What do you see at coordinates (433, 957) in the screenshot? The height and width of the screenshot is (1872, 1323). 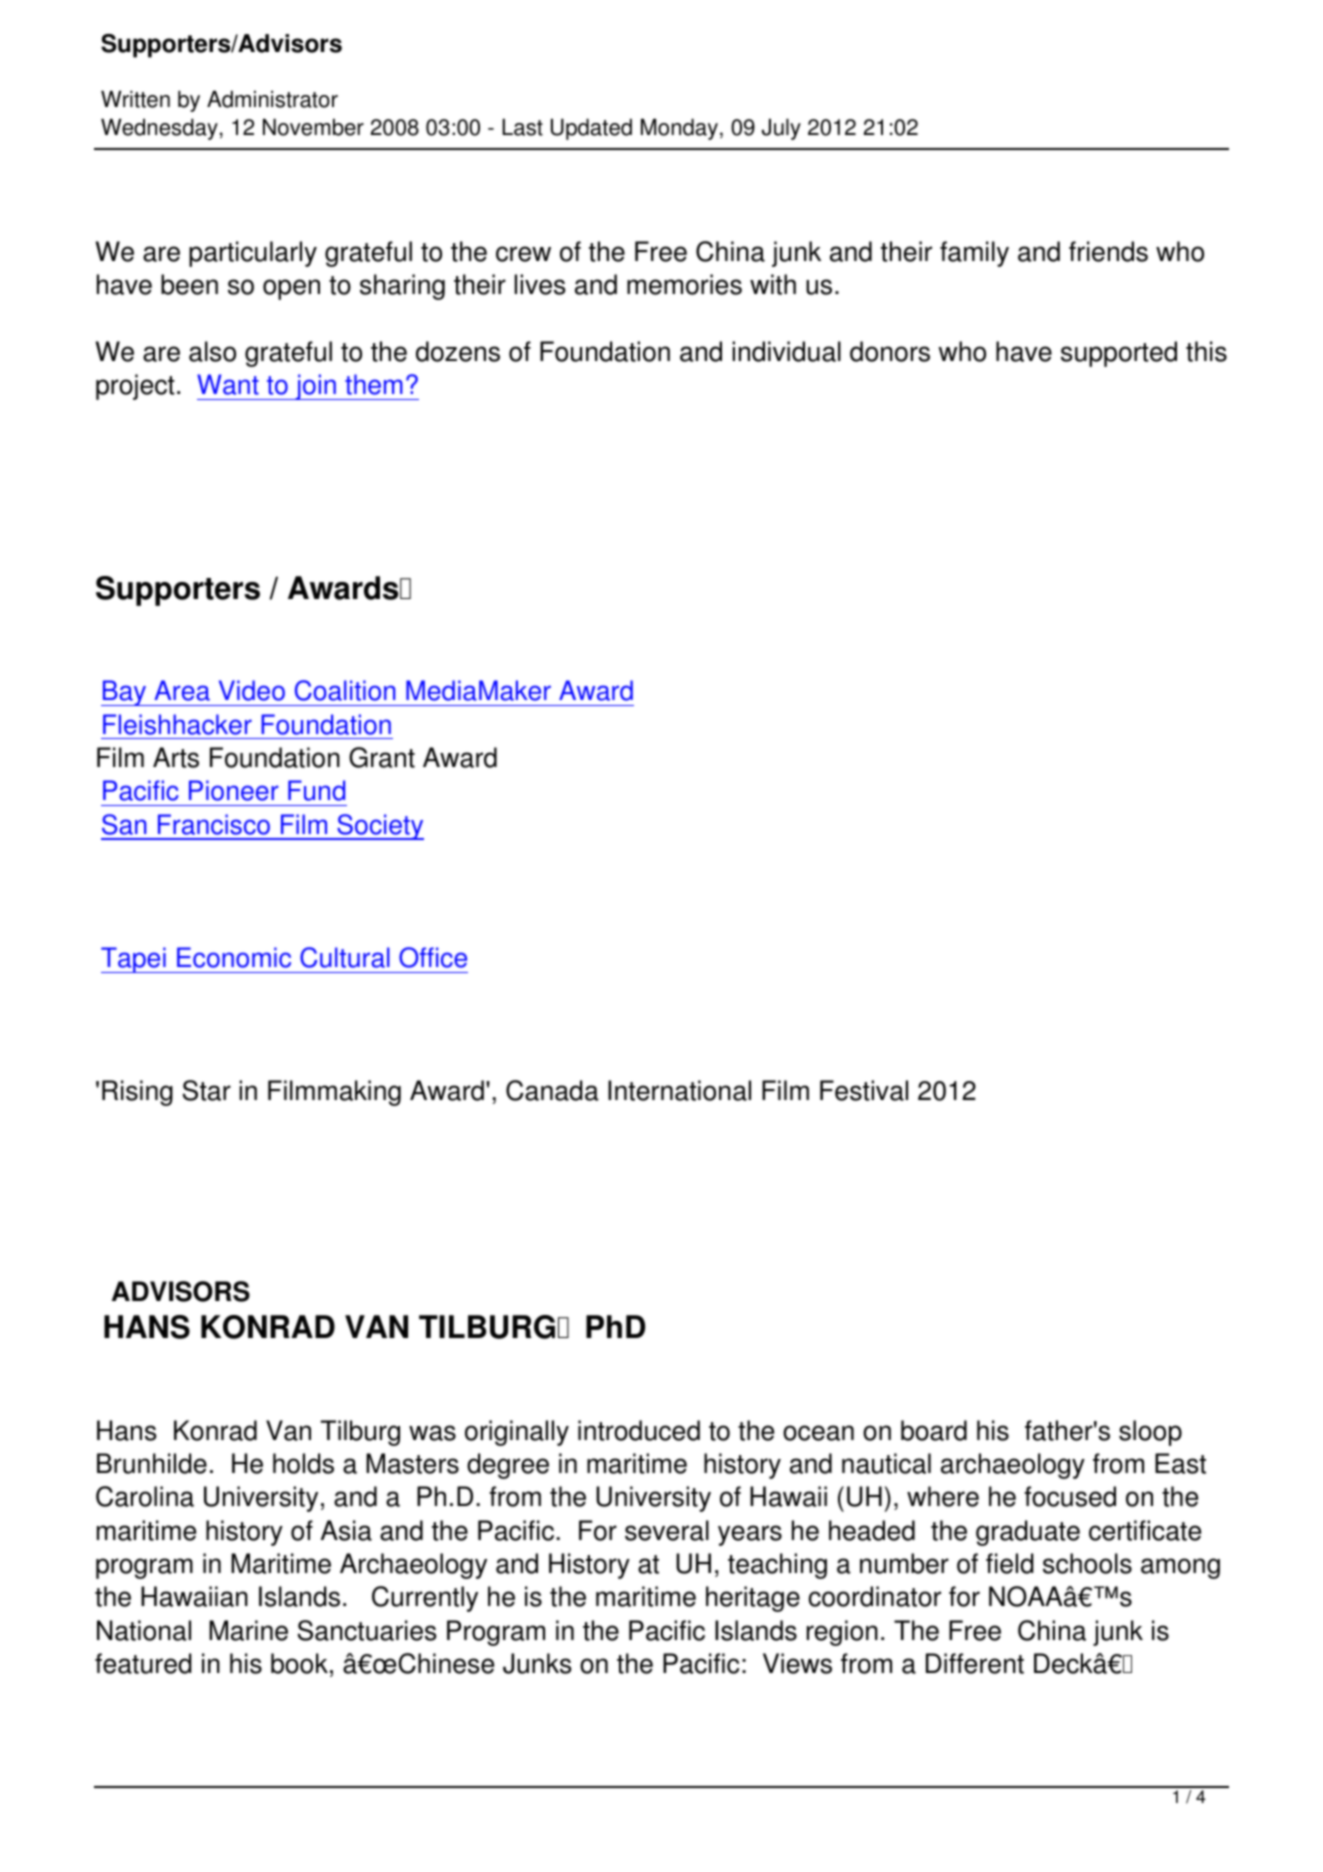 I see `Office` at bounding box center [433, 957].
